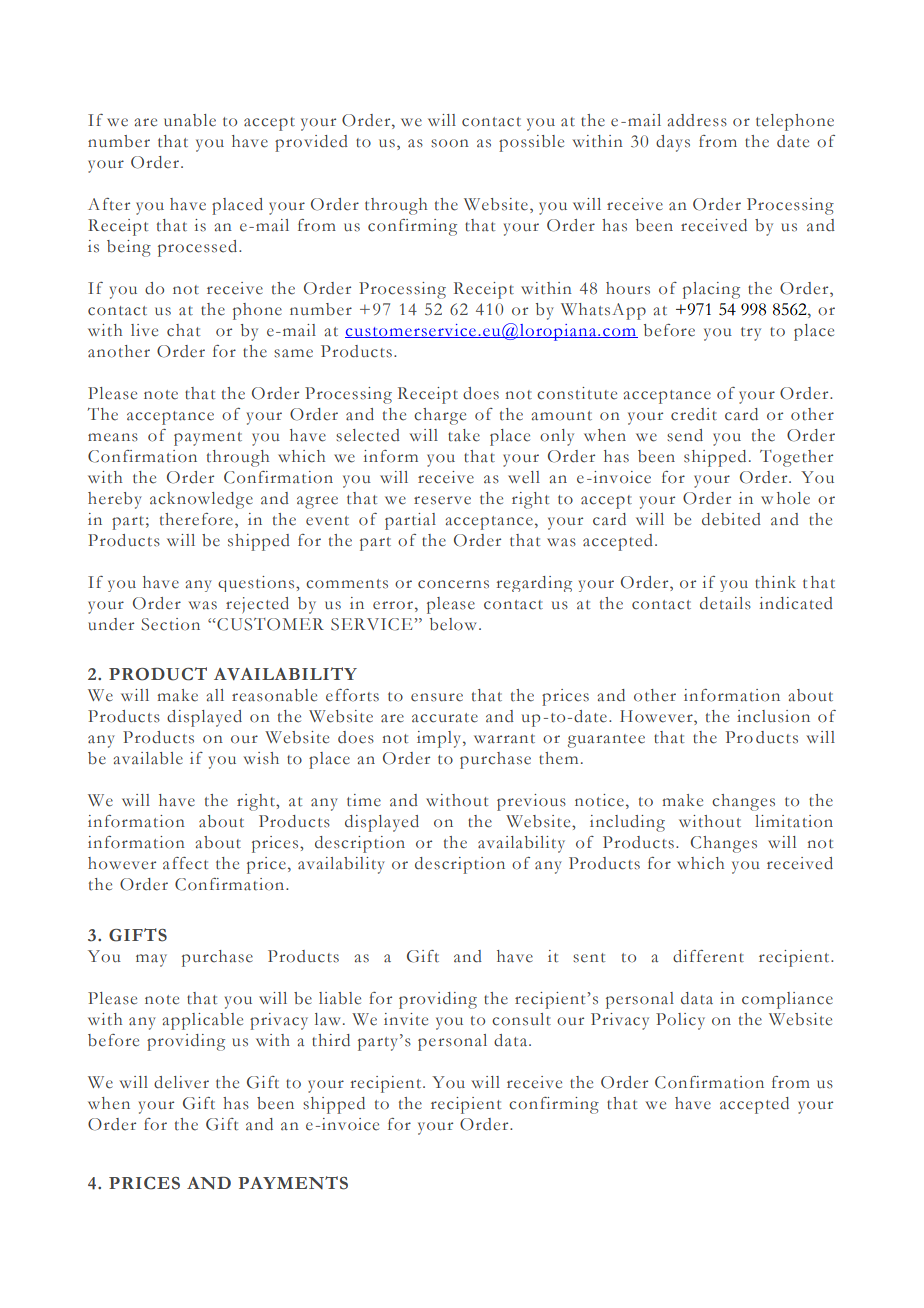 The image size is (924, 1308). I want to click on days, so click(673, 143).
